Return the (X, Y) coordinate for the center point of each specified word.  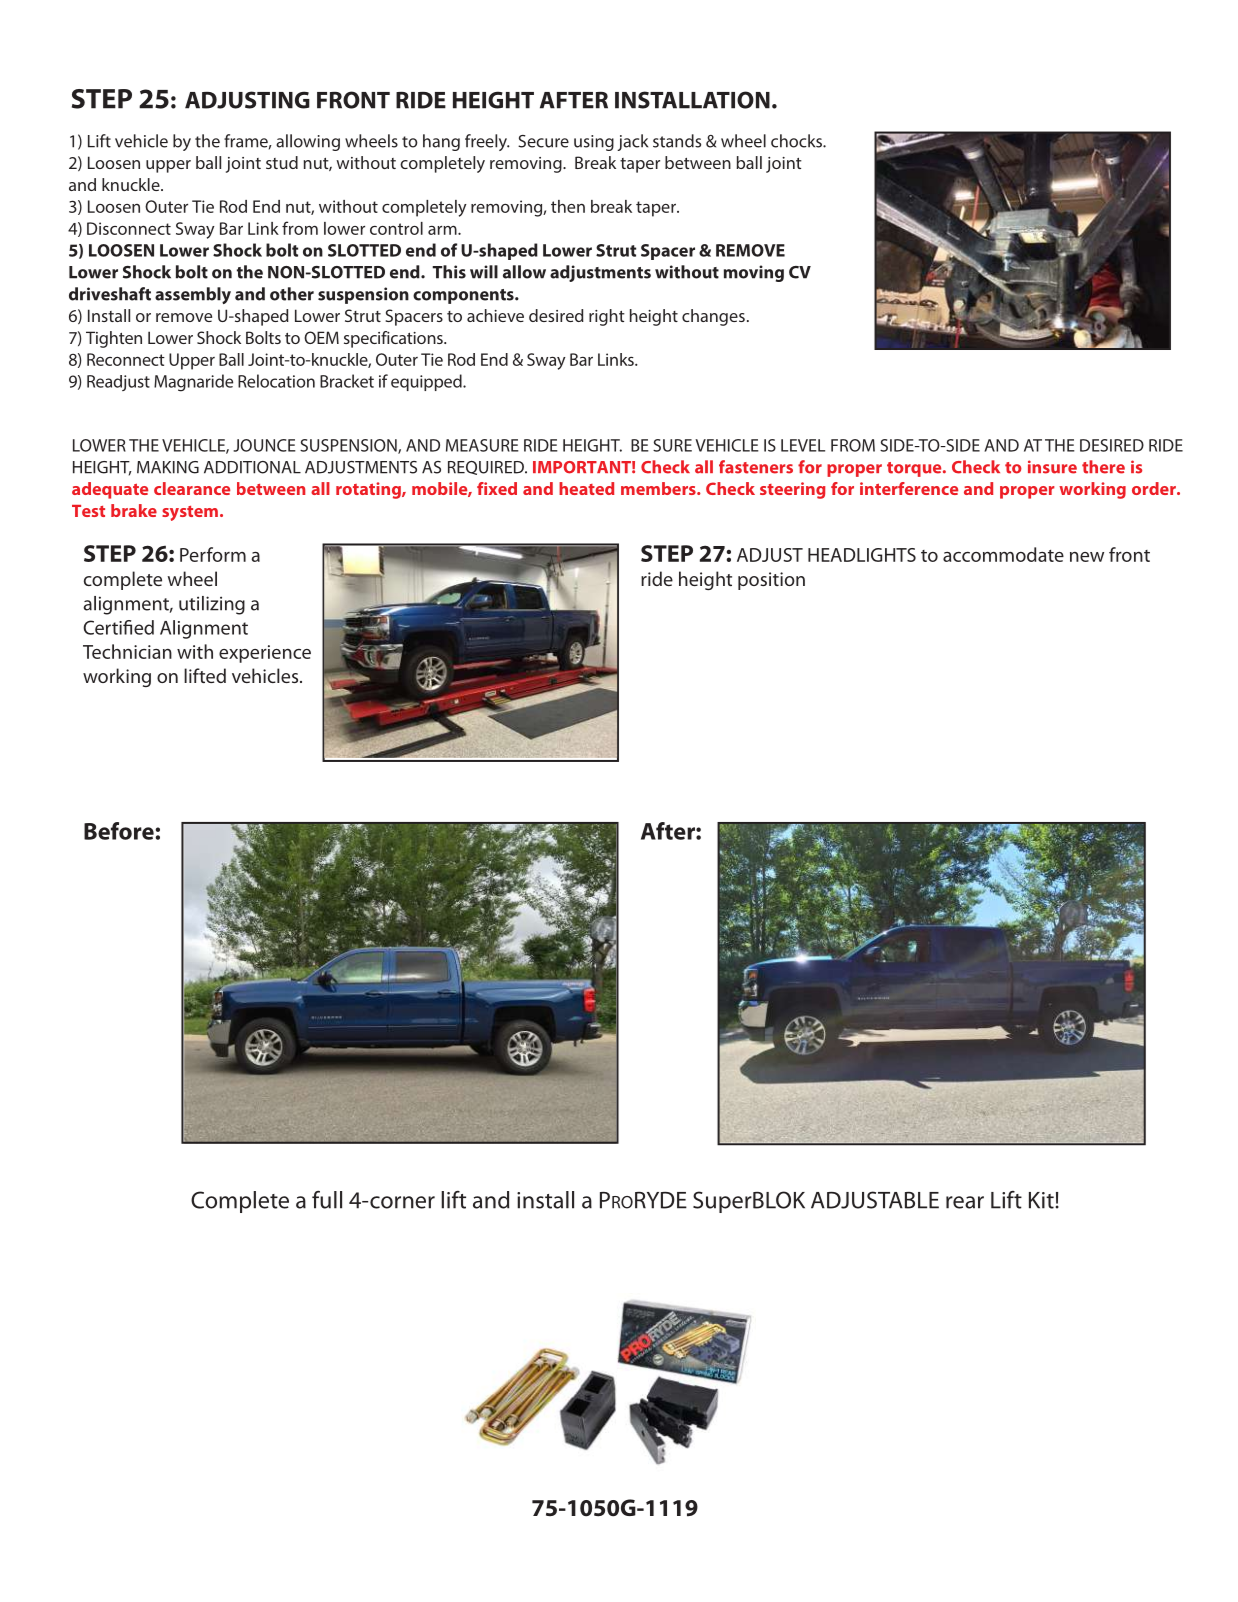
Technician (127, 651)
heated (586, 488)
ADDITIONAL (252, 467)
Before (120, 831)
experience (265, 654)
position (771, 581)
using (594, 143)
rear (965, 1202)
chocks (797, 141)
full (327, 1200)
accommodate (1003, 554)
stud (282, 162)
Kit (1041, 1200)
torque (915, 469)
